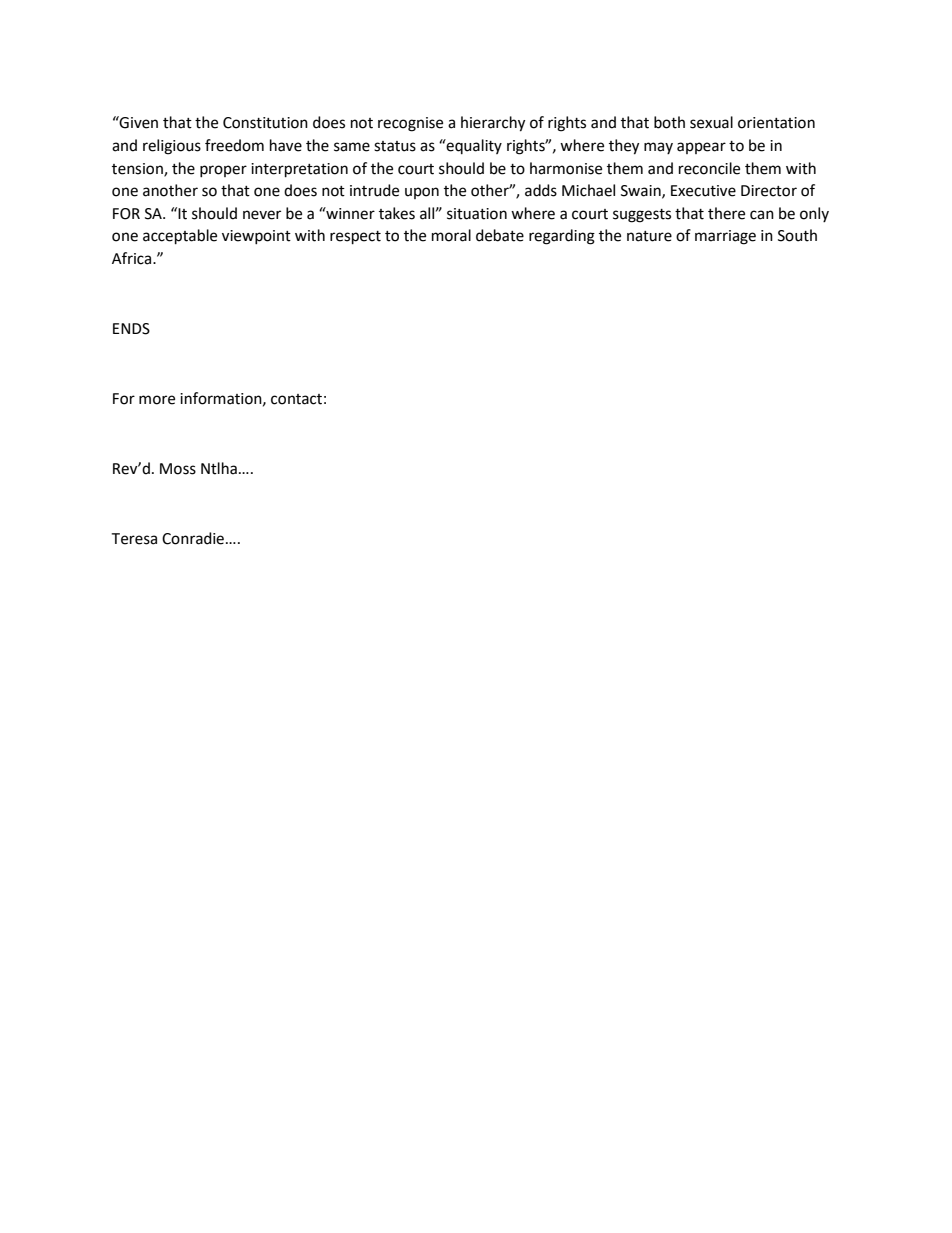  I want to click on freedom, so click(234, 145).
